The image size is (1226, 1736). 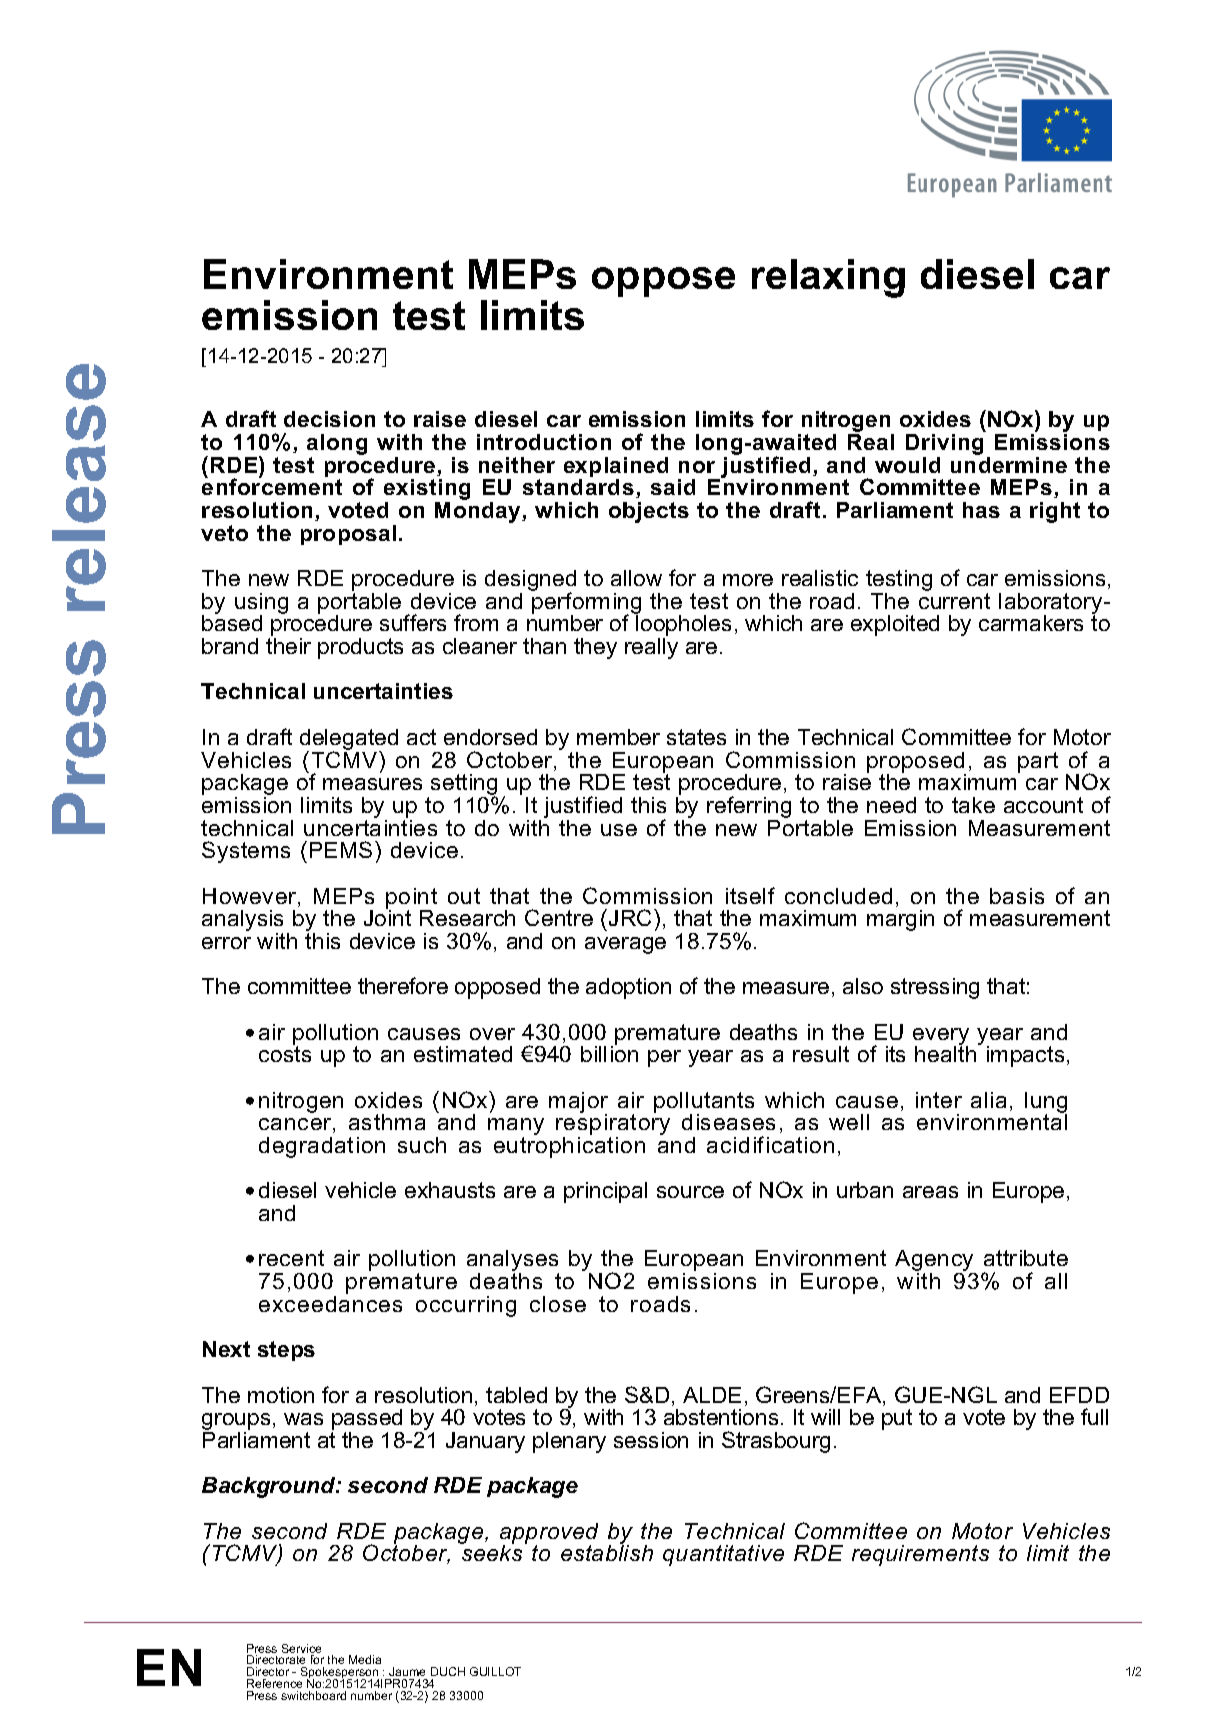 I want to click on stressing, so click(x=935, y=988).
